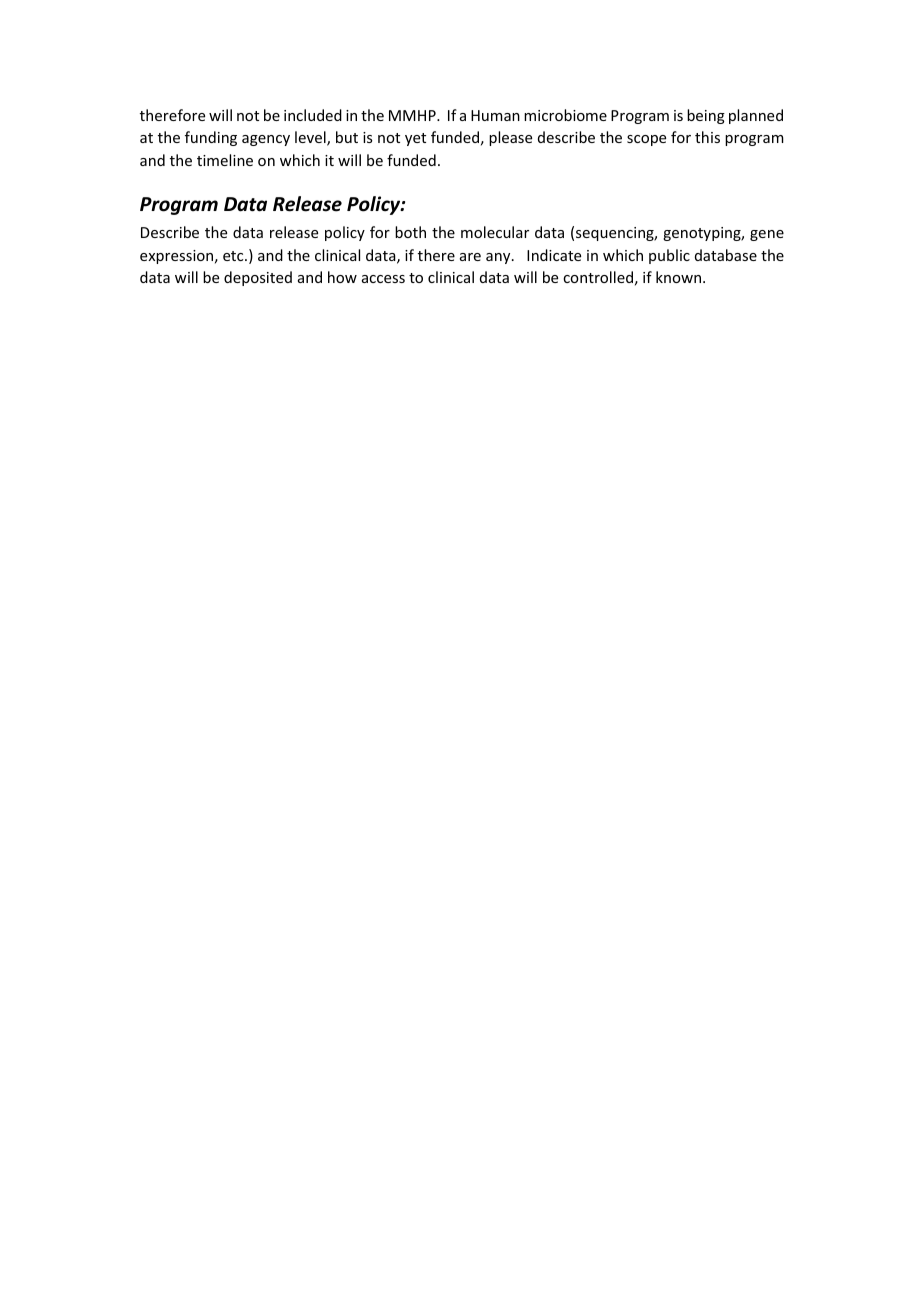 Image resolution: width=924 pixels, height=1308 pixels. I want to click on molecular, so click(495, 232).
